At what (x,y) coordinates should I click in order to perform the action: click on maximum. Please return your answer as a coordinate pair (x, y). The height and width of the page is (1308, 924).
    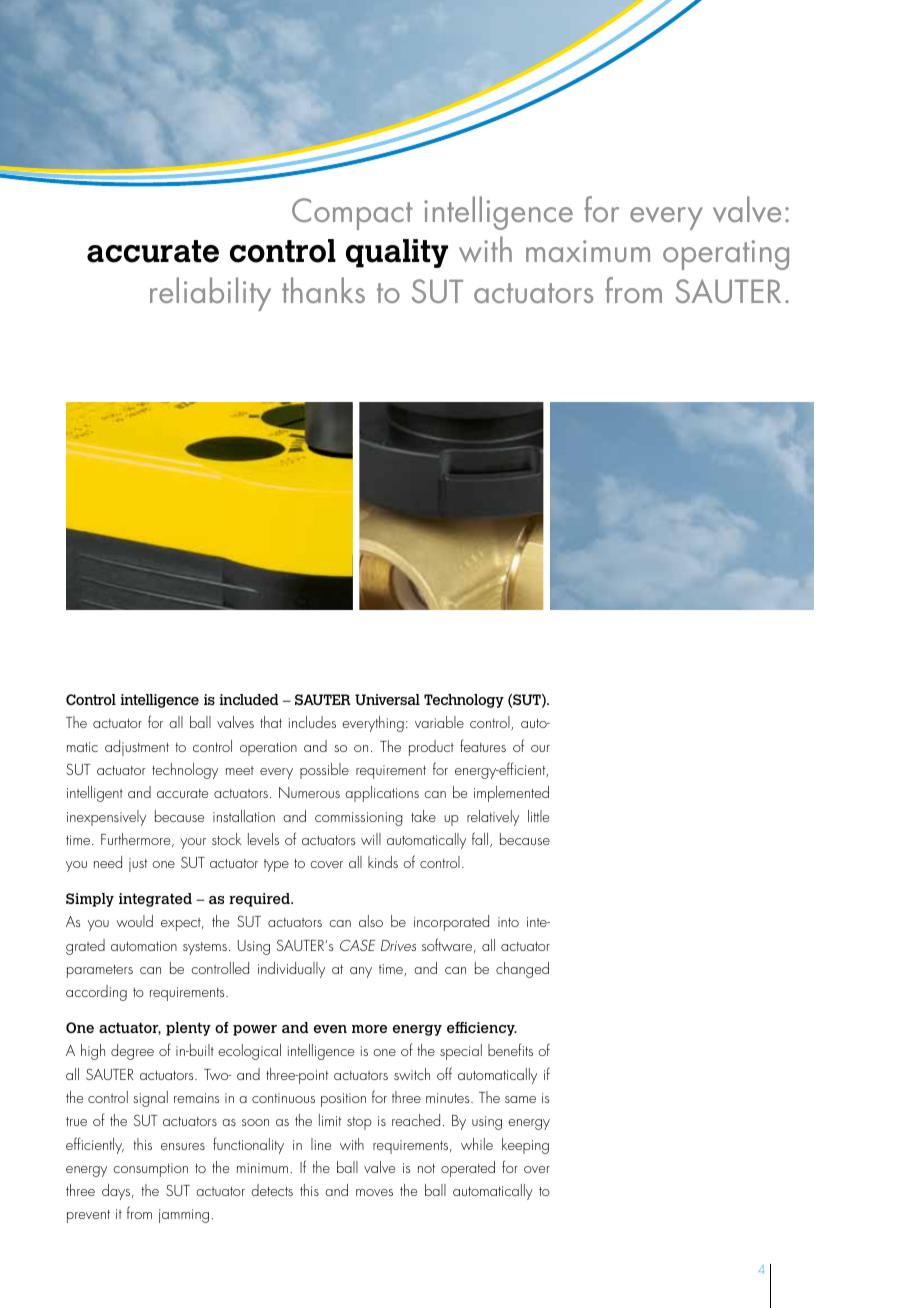
    Looking at the image, I should click on (588, 251).
